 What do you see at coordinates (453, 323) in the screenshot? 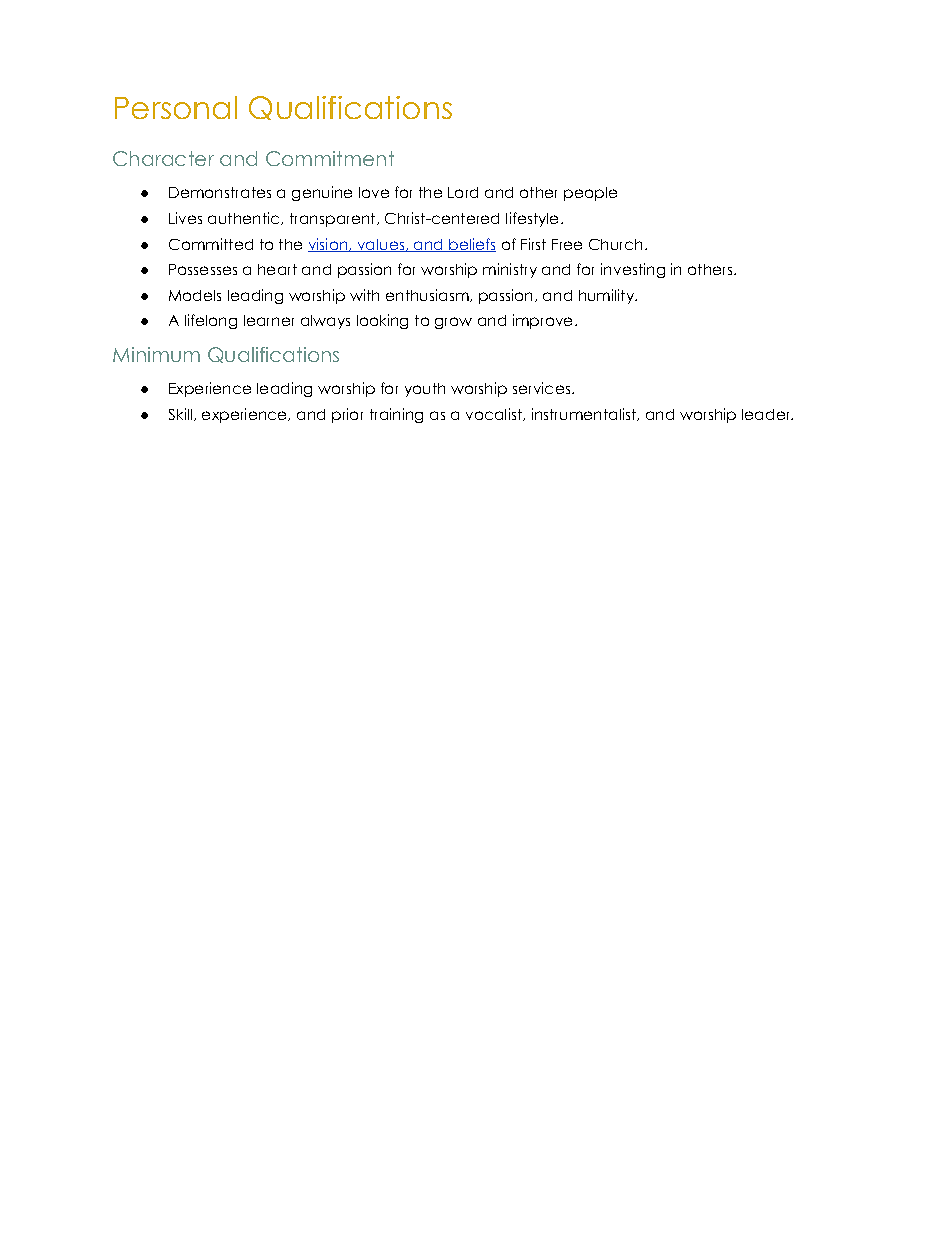
I see `grow` at bounding box center [453, 323].
